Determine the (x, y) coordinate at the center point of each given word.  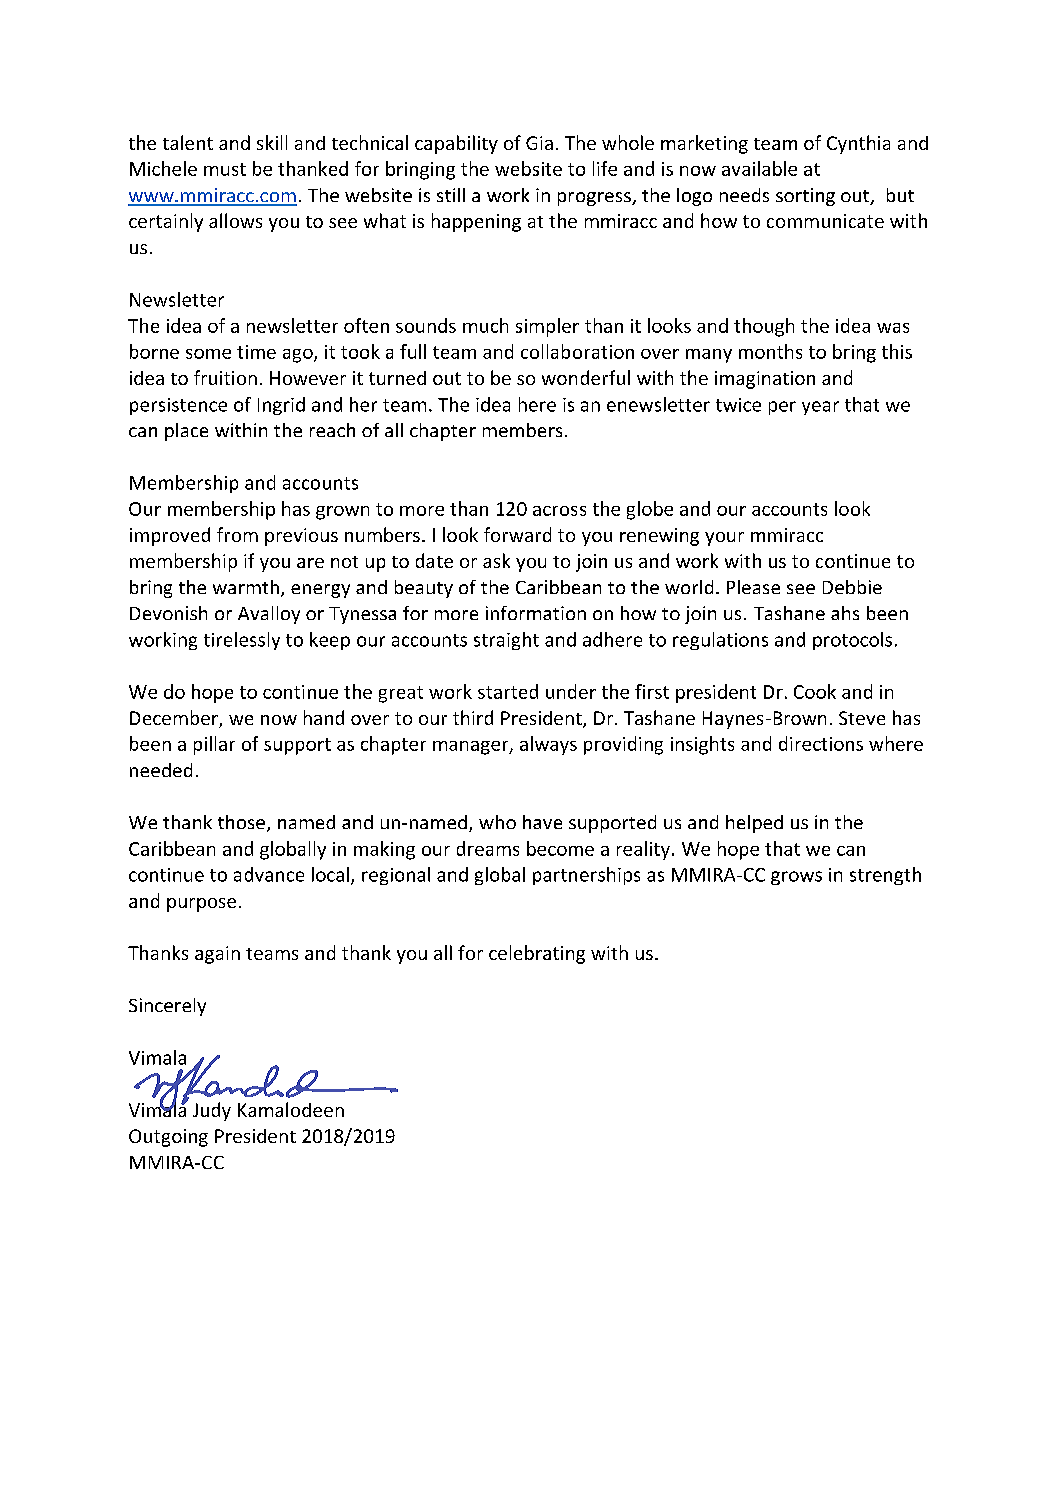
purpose (201, 905)
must (225, 169)
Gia (539, 143)
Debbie (852, 587)
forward (517, 534)
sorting (805, 197)
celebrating (537, 954)
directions (821, 743)
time (256, 352)
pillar (214, 745)
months (770, 351)
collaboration (577, 351)
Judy (212, 1111)
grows (796, 878)
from (237, 534)
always (548, 745)
